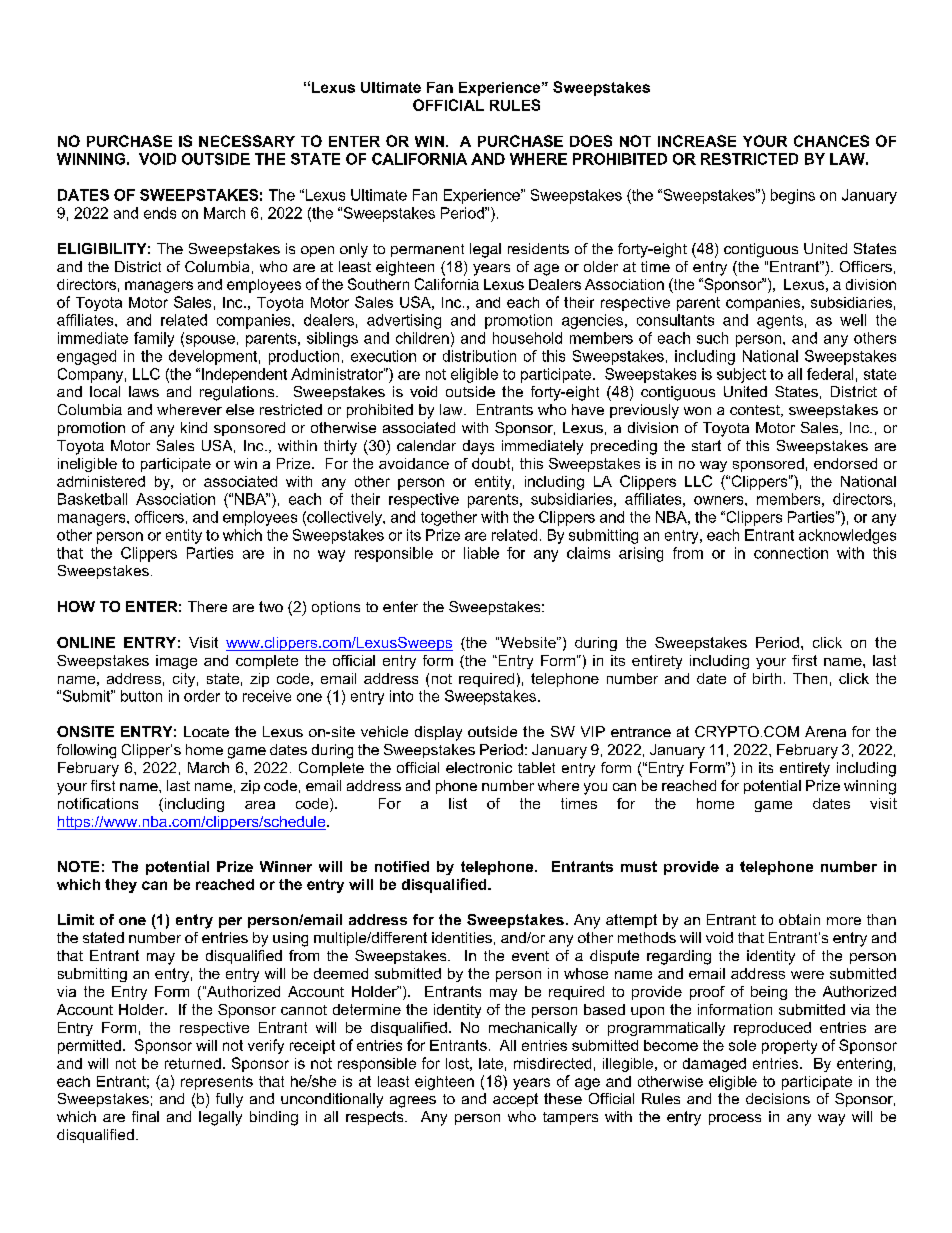  Describe the element at coordinates (217, 1083) in the image. I see `represents` at that location.
